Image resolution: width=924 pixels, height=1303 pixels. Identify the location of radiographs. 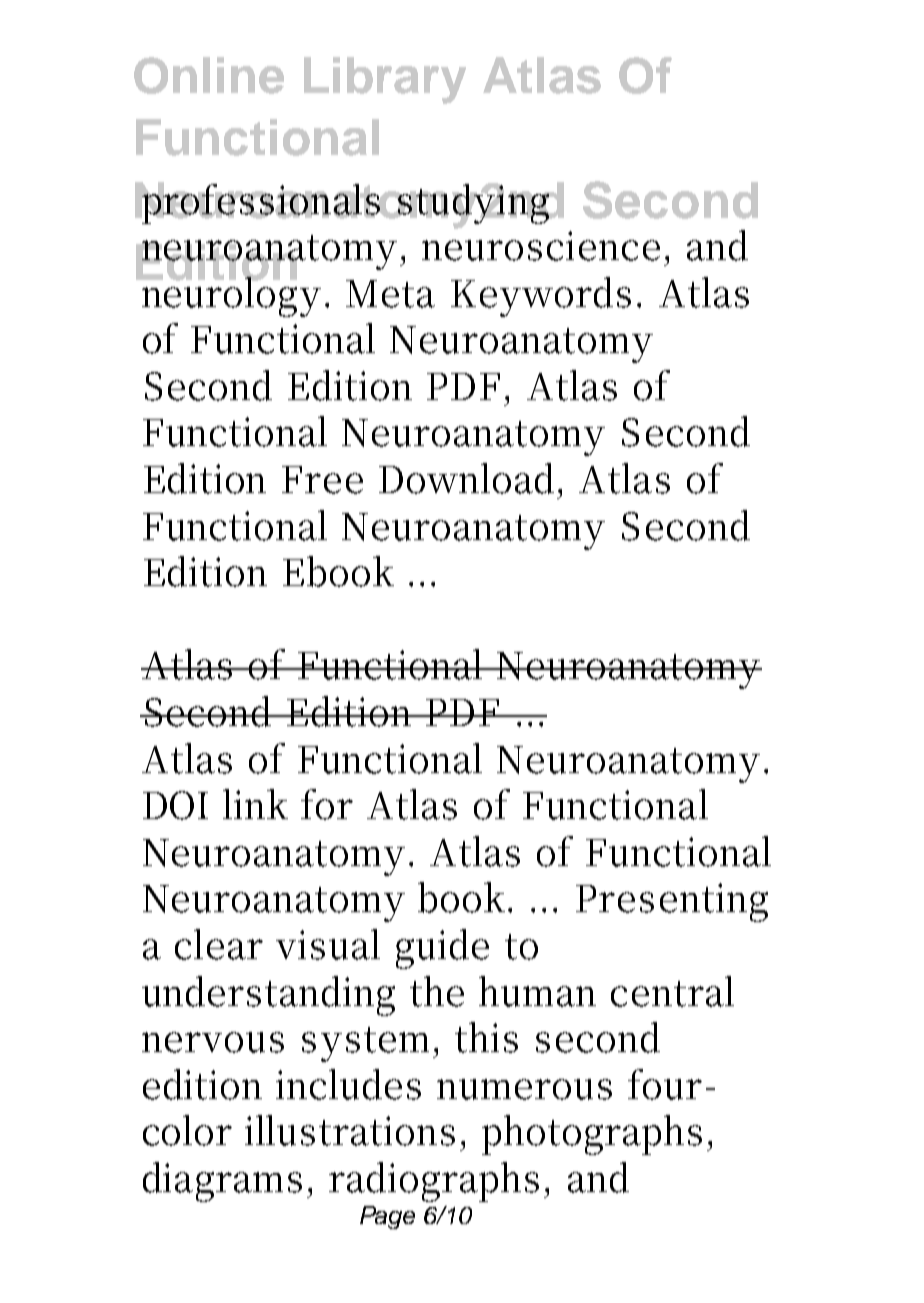
(434, 1182).
